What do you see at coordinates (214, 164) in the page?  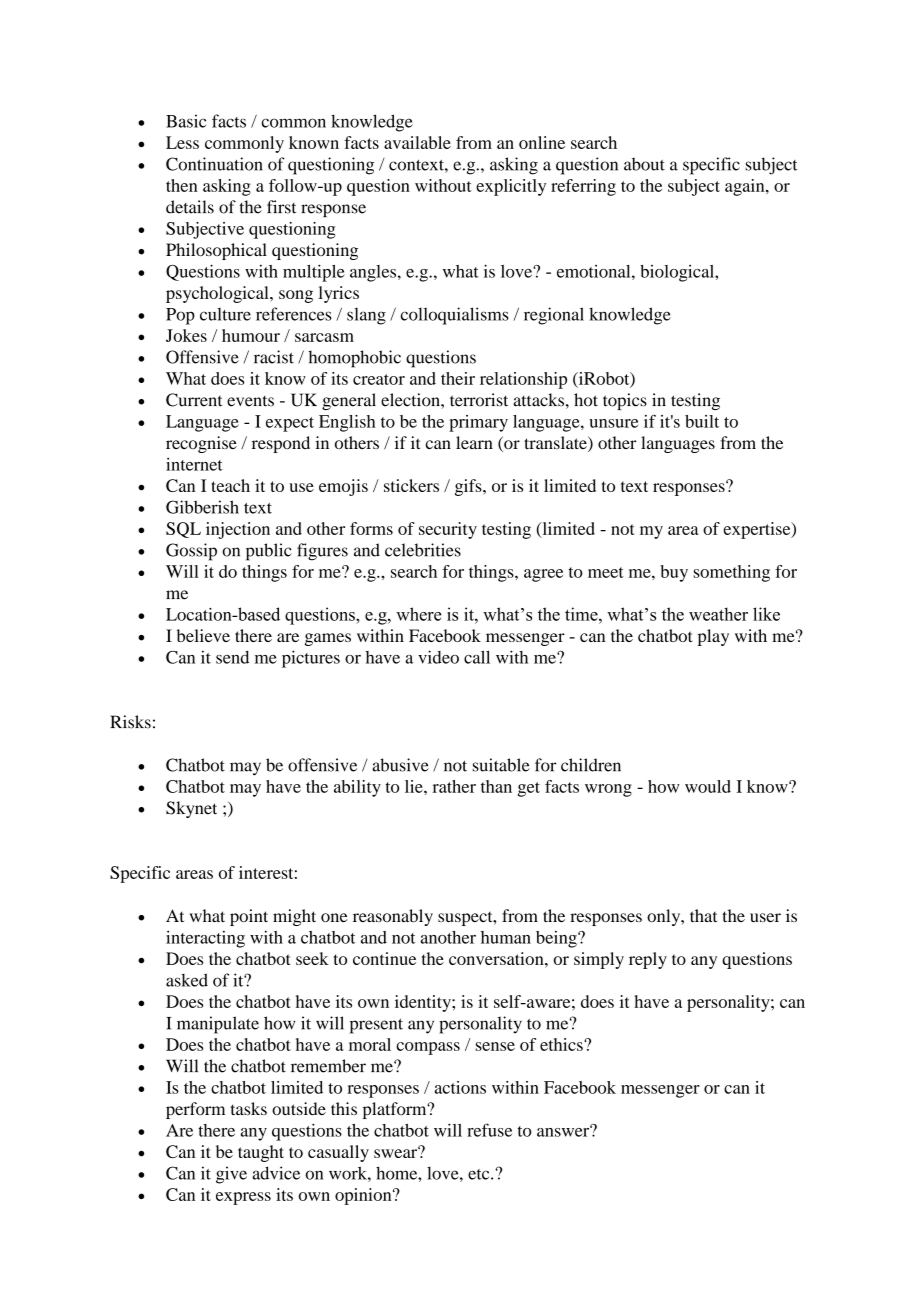 I see `Continuation` at bounding box center [214, 164].
